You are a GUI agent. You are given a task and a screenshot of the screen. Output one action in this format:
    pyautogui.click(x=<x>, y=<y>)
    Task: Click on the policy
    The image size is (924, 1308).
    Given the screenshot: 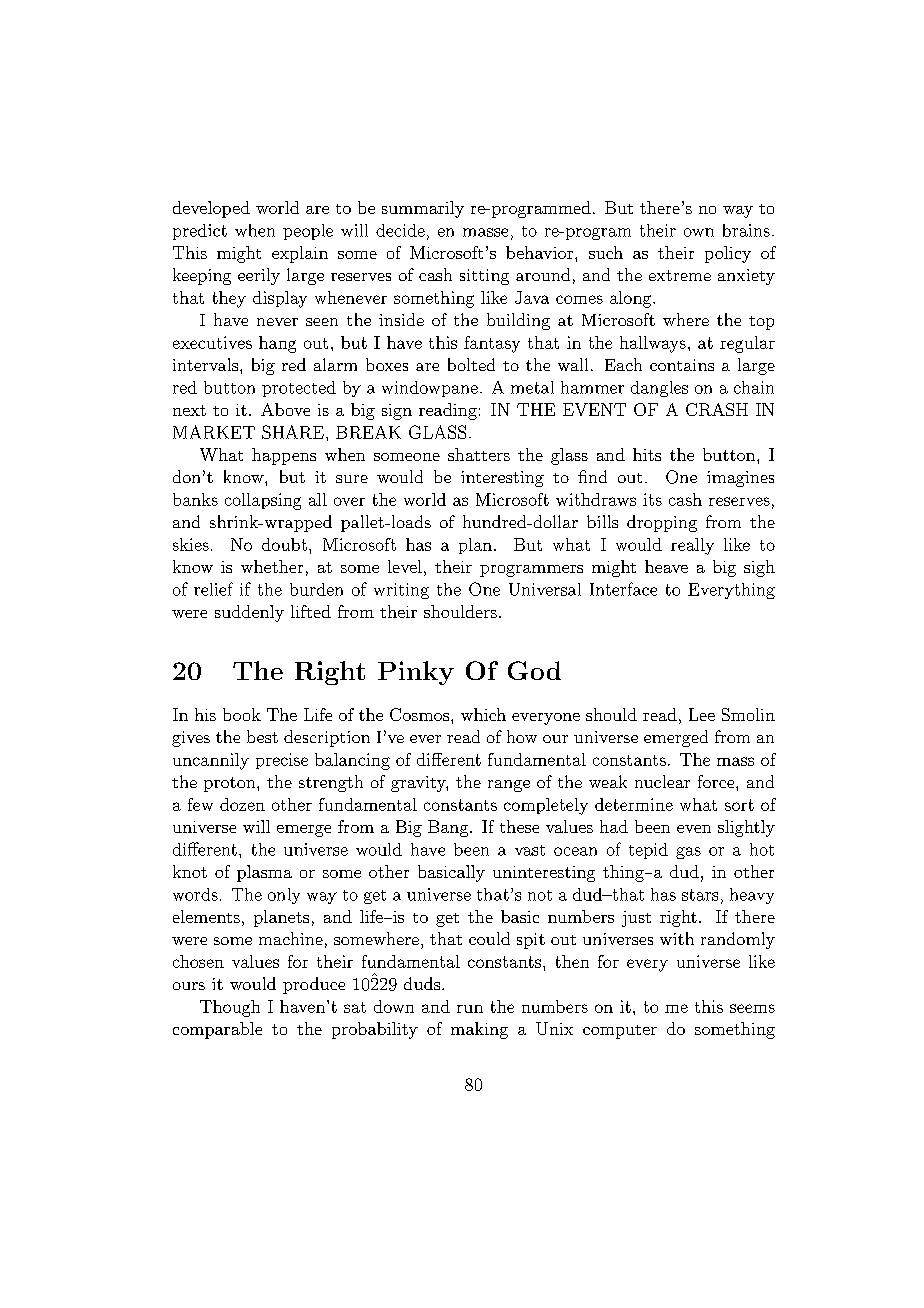 What is the action you would take?
    pyautogui.click(x=728, y=254)
